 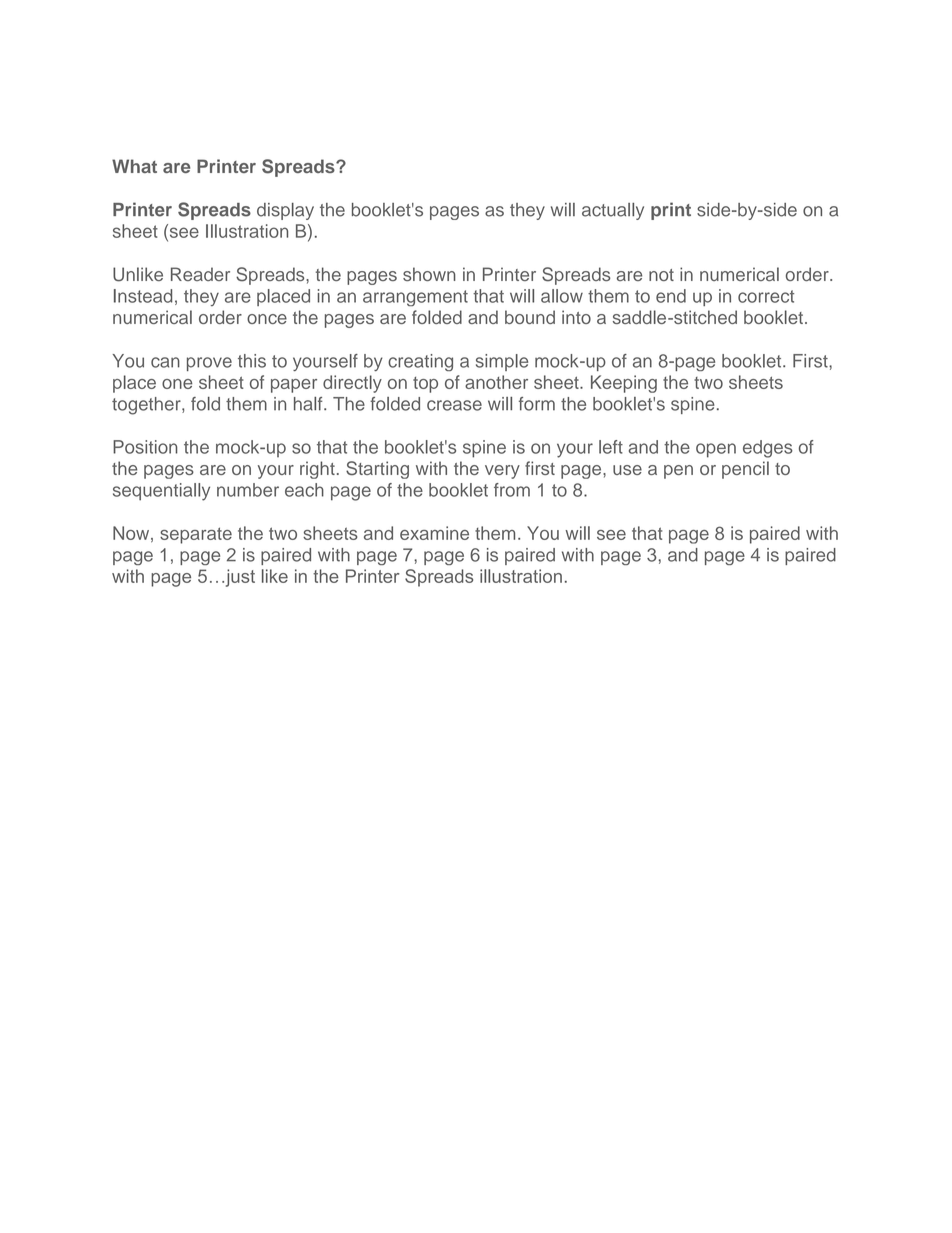 What do you see at coordinates (177, 384) in the screenshot?
I see `one` at bounding box center [177, 384].
